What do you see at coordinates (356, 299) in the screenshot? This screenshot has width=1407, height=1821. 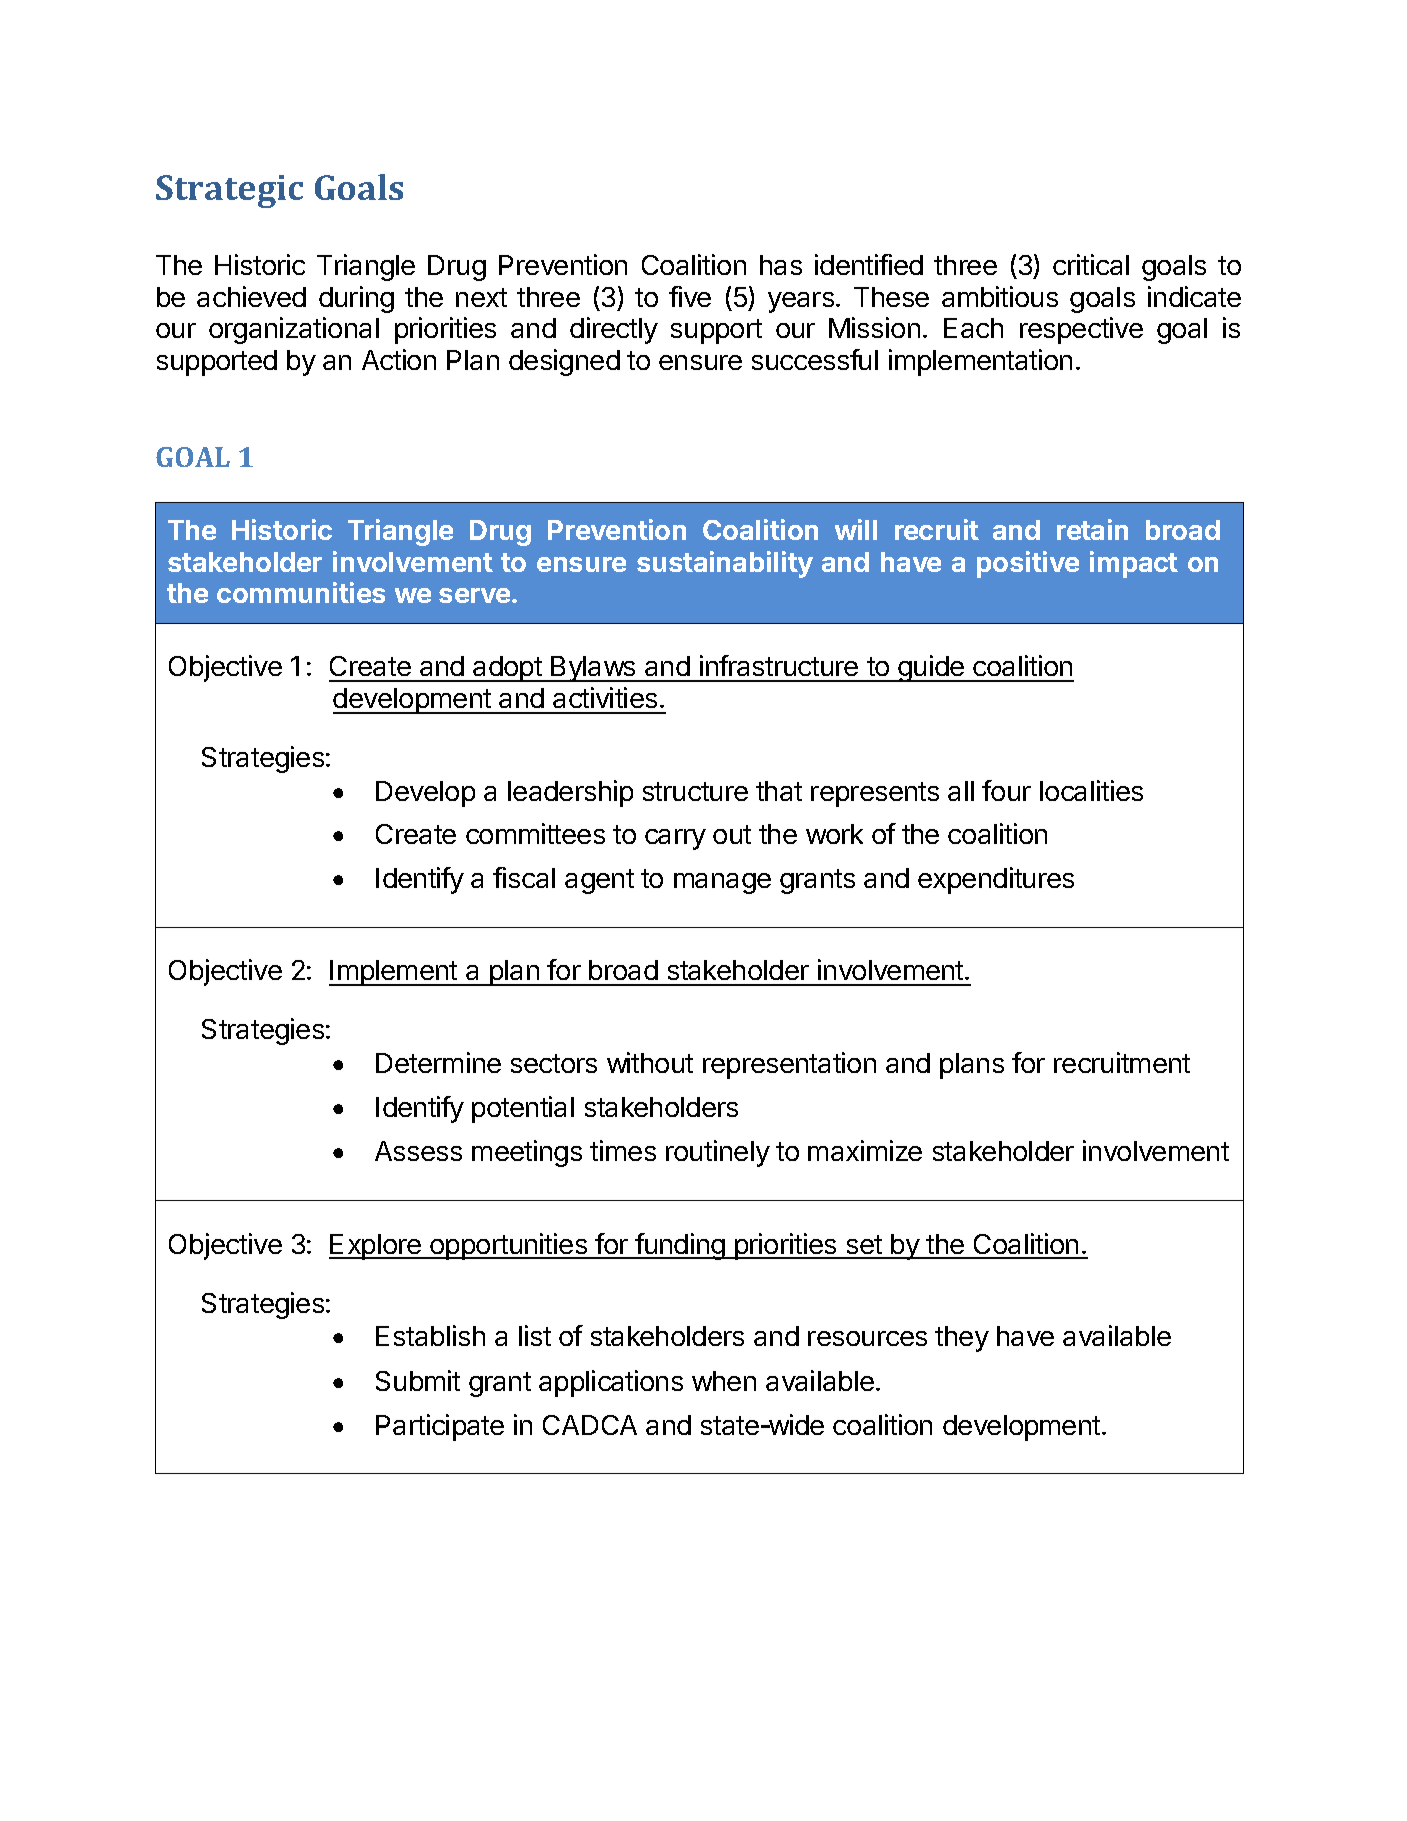 I see `during` at bounding box center [356, 299].
